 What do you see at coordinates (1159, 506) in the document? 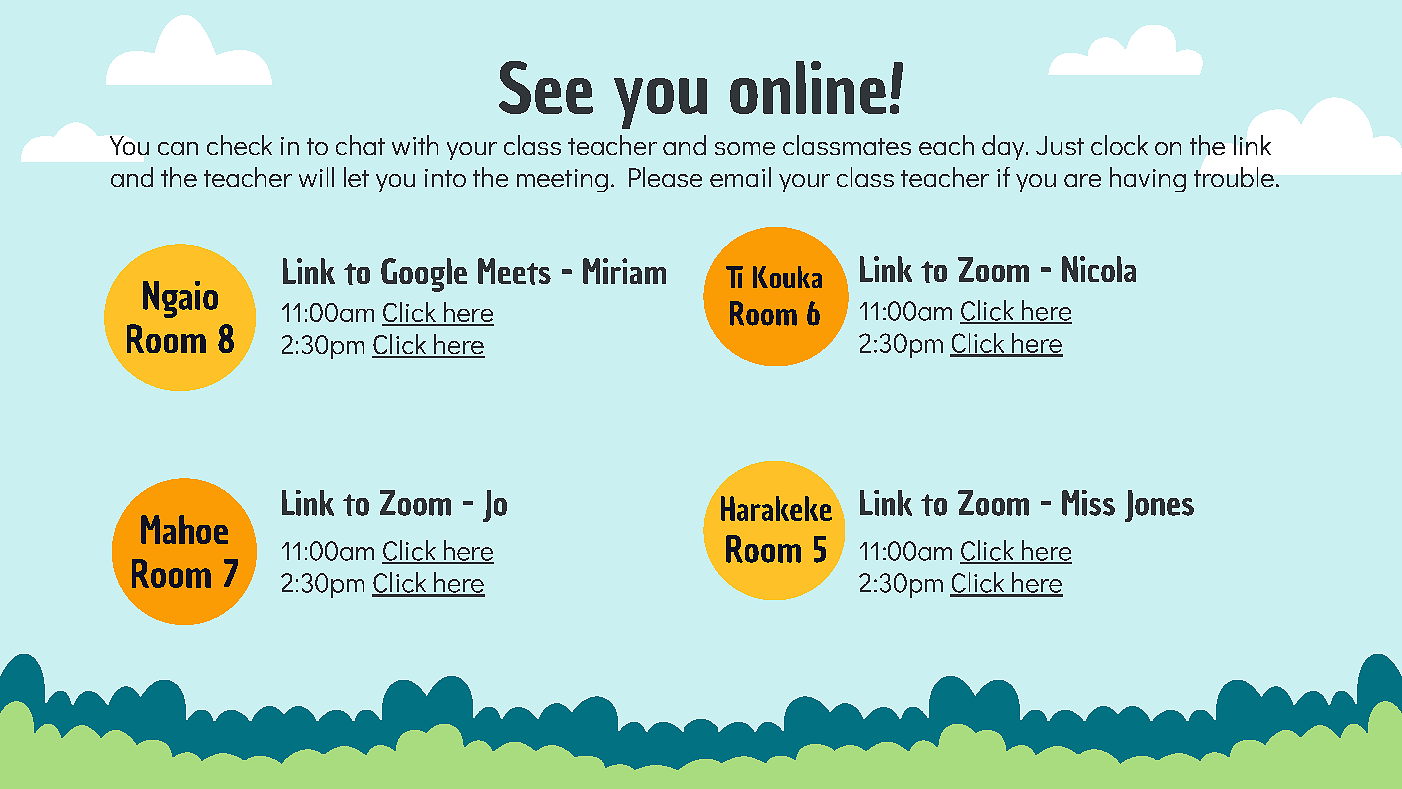
I see `Jones` at bounding box center [1159, 506].
